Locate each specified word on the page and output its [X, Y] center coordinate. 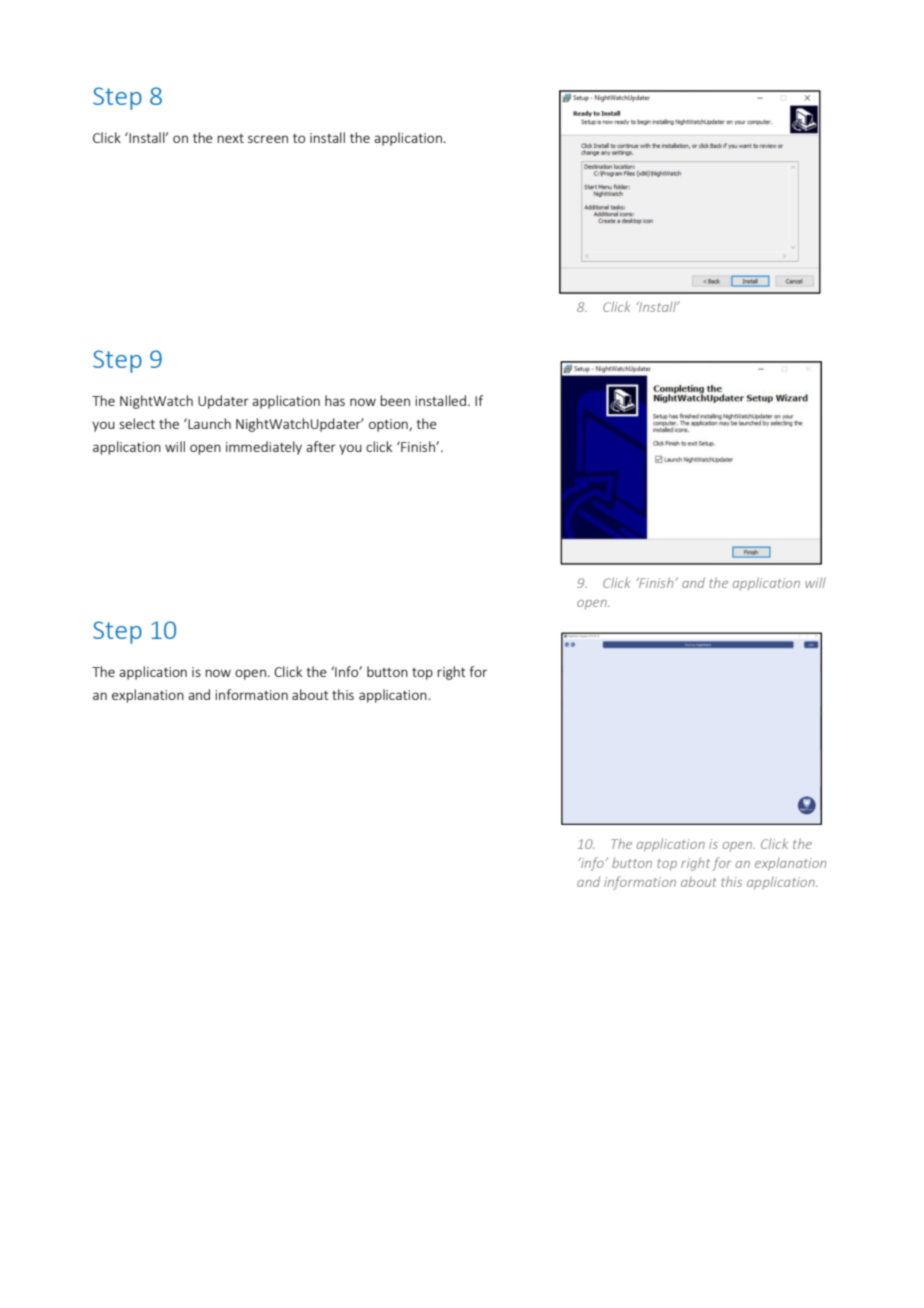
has [335, 400]
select [137, 423]
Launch [208, 423]
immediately [264, 448]
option [389, 425]
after [321, 446]
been [395, 400]
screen [268, 139]
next [230, 138]
